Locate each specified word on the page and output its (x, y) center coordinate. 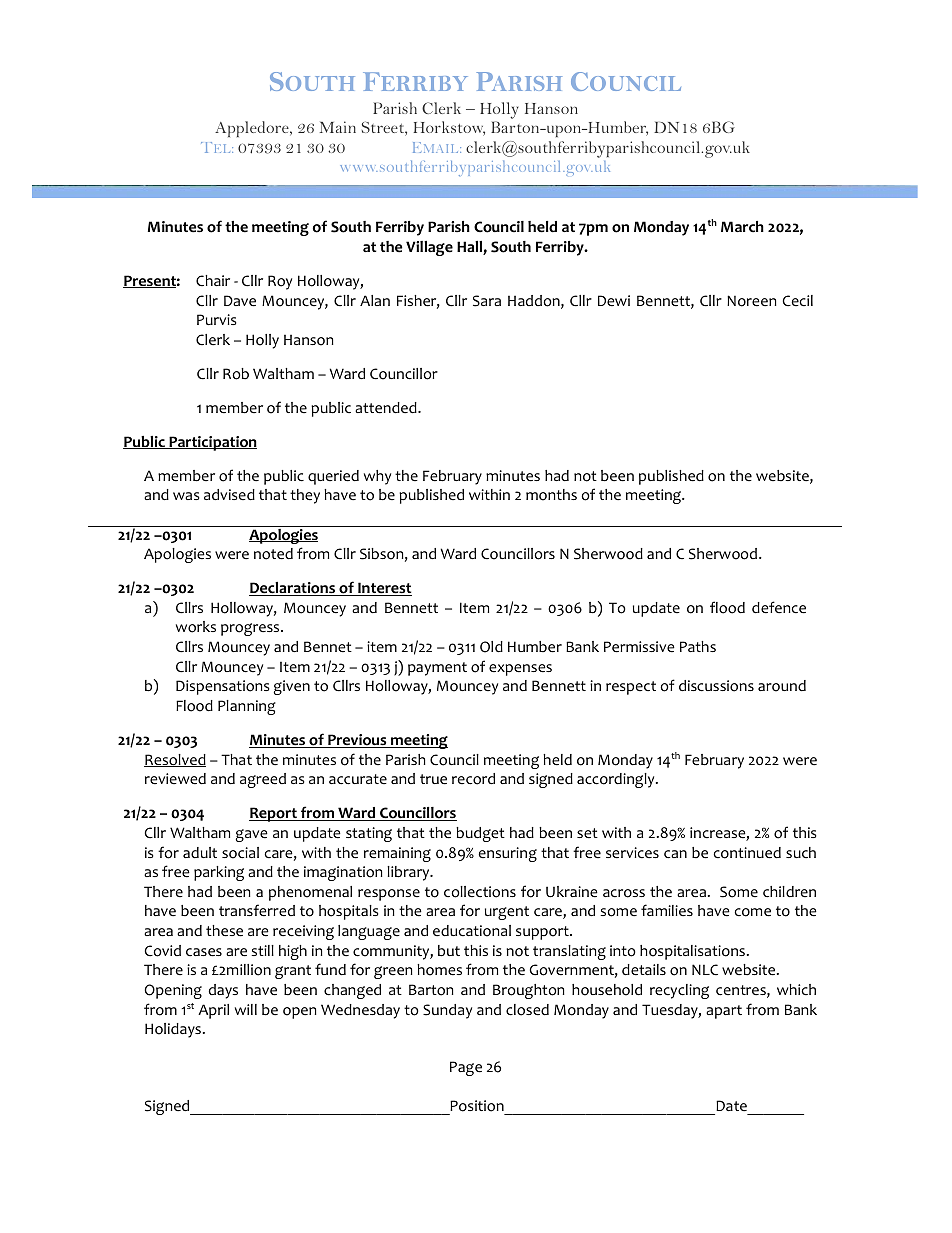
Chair (213, 280)
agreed (263, 780)
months (551, 495)
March (742, 227)
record (473, 779)
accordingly (617, 780)
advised (229, 494)
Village (429, 248)
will (246, 1009)
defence (779, 607)
